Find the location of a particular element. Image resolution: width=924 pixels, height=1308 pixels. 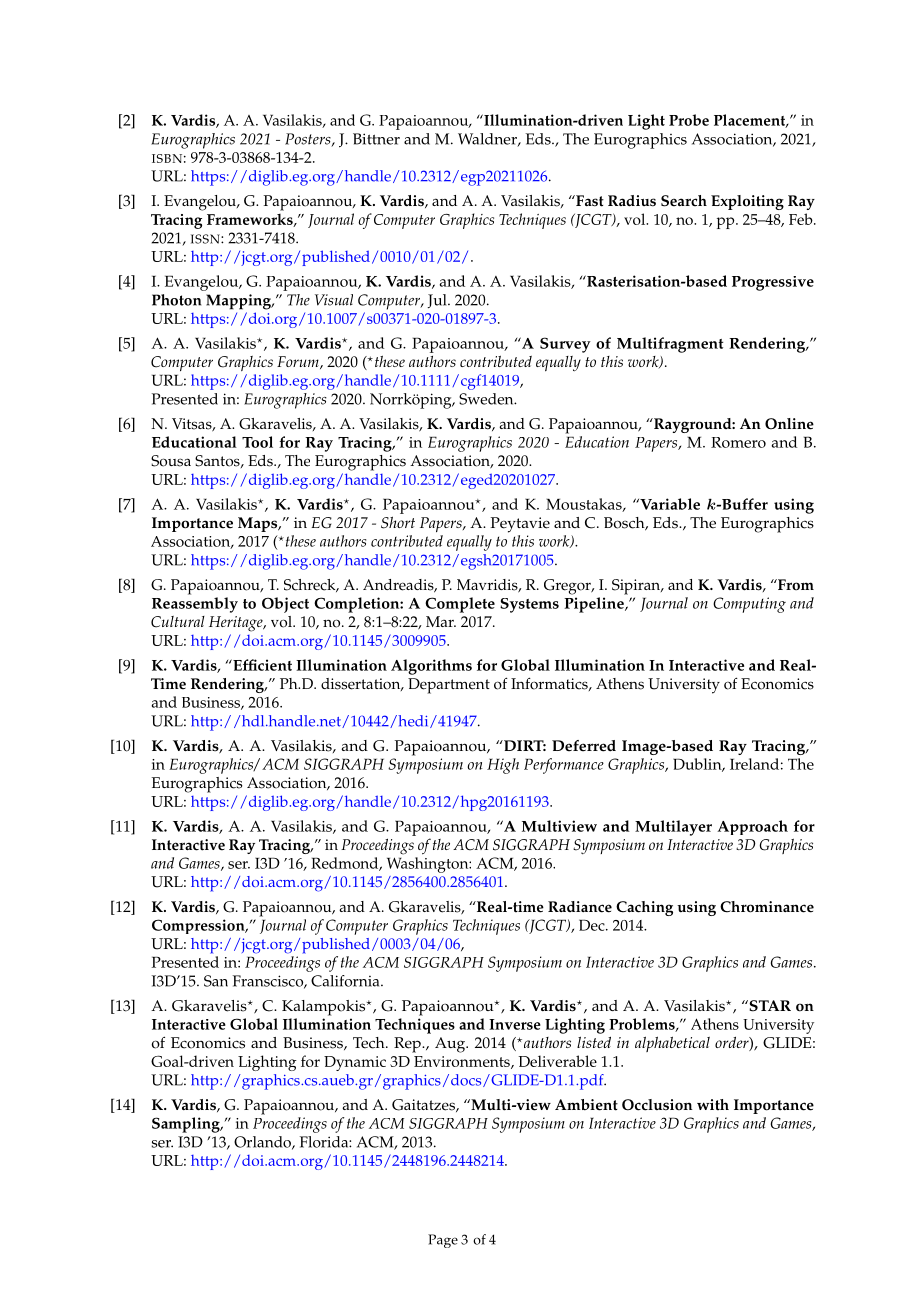

with is located at coordinates (713, 1105).
